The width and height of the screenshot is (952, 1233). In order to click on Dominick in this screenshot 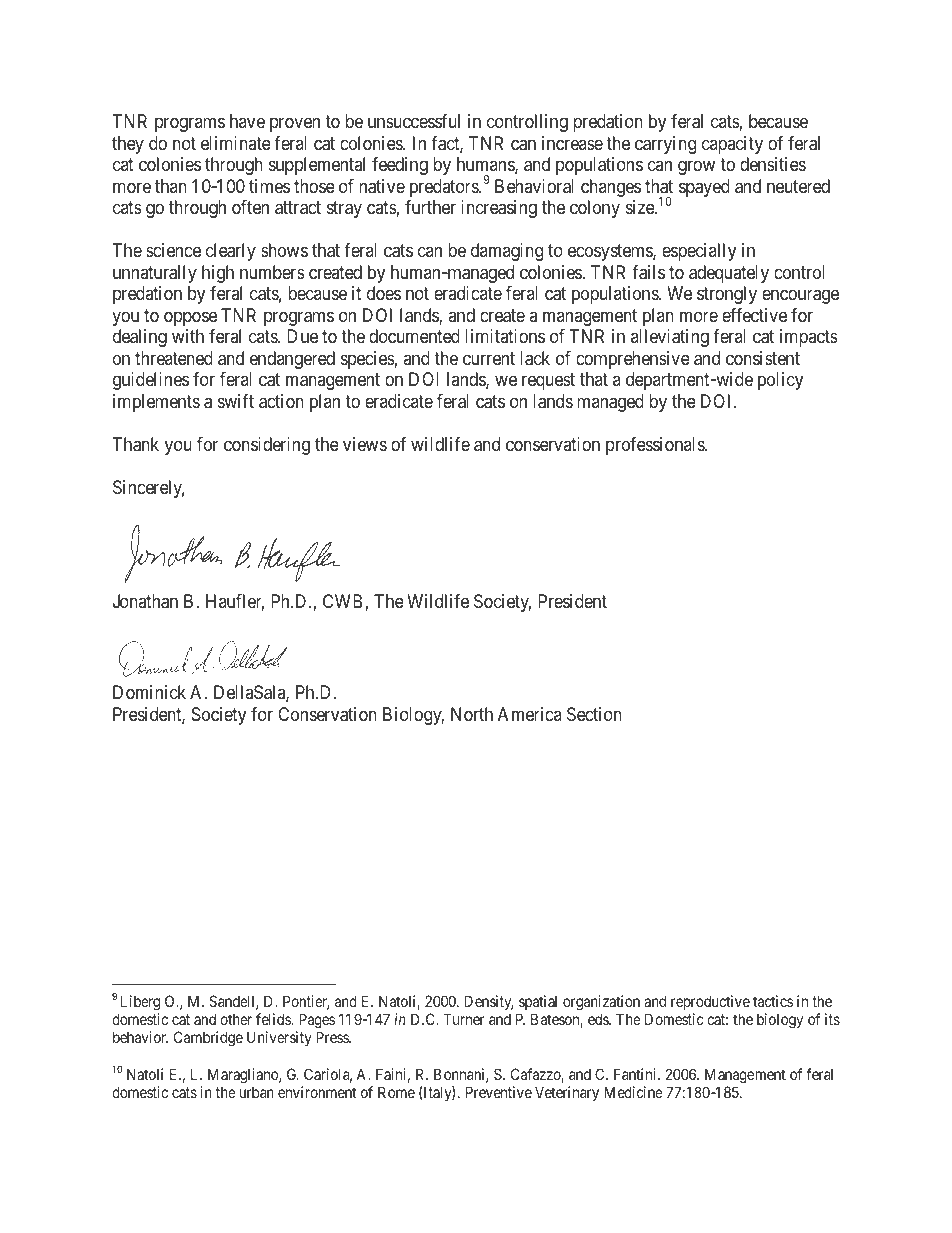, I will do `click(149, 692)`.
